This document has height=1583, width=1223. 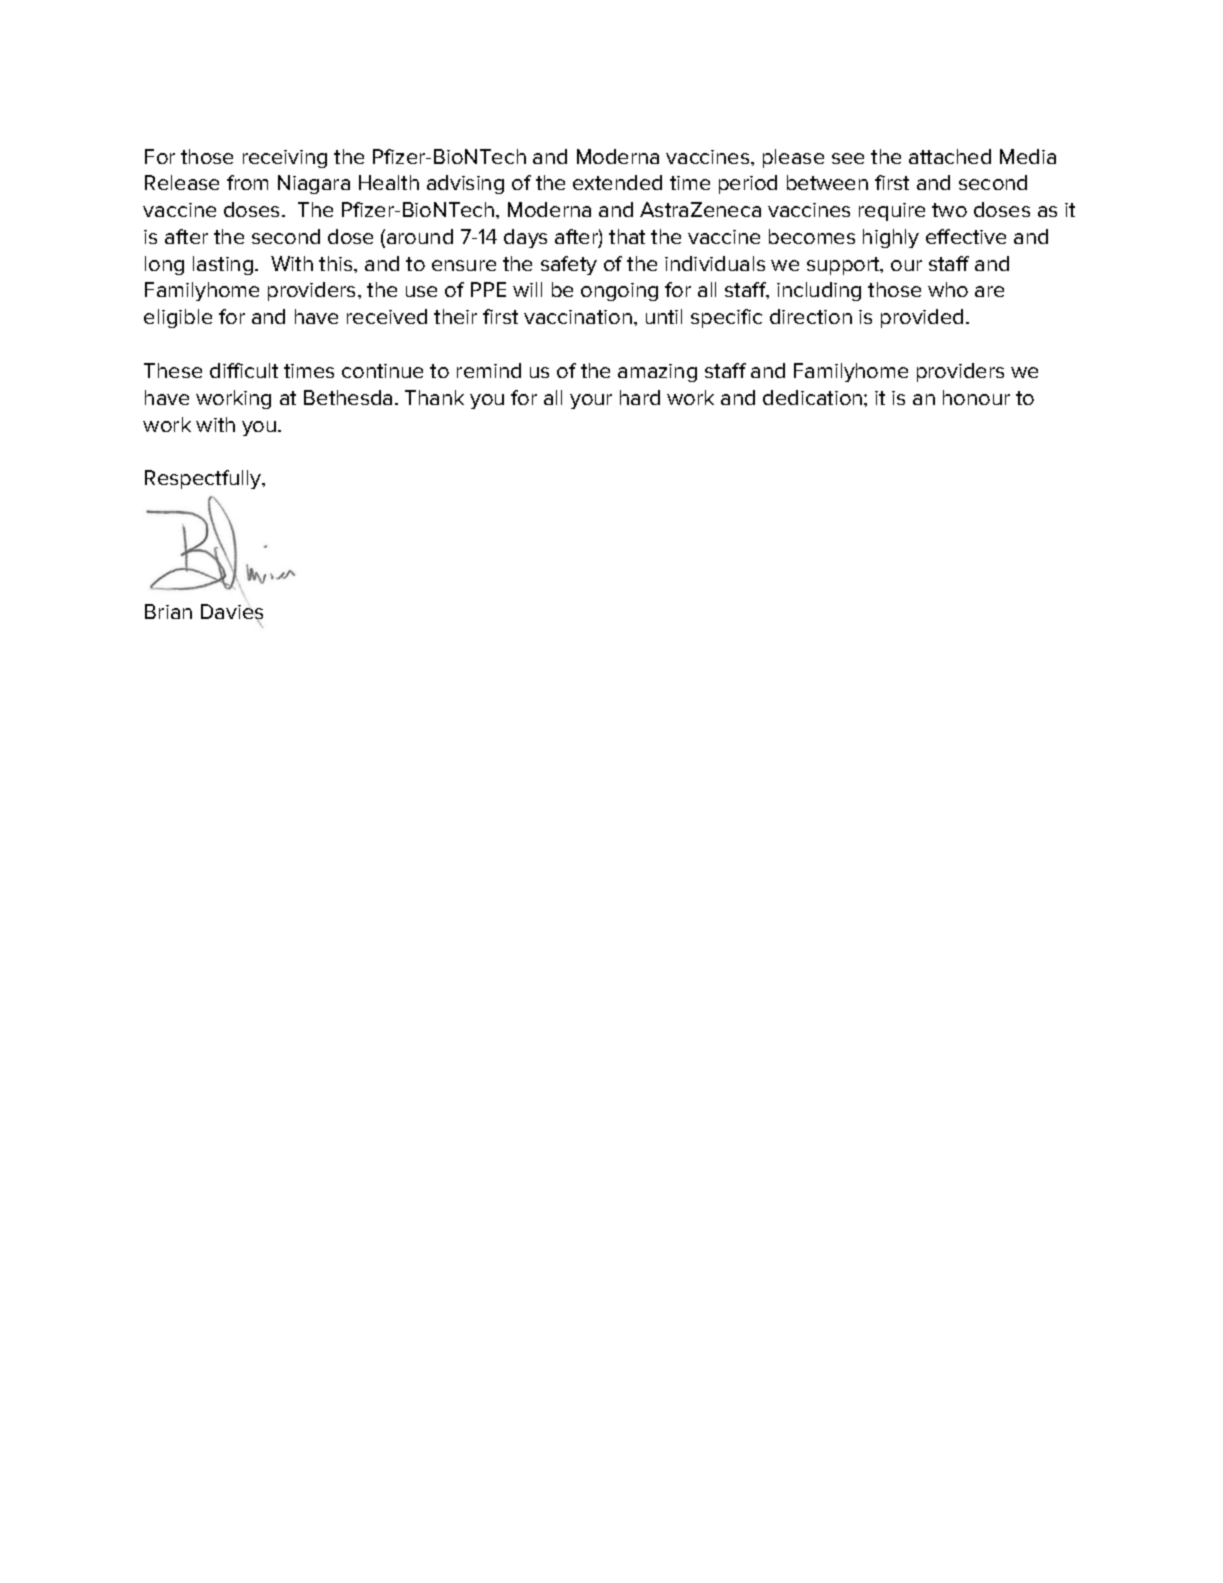 What do you see at coordinates (168, 611) in the document?
I see `Brian` at bounding box center [168, 611].
